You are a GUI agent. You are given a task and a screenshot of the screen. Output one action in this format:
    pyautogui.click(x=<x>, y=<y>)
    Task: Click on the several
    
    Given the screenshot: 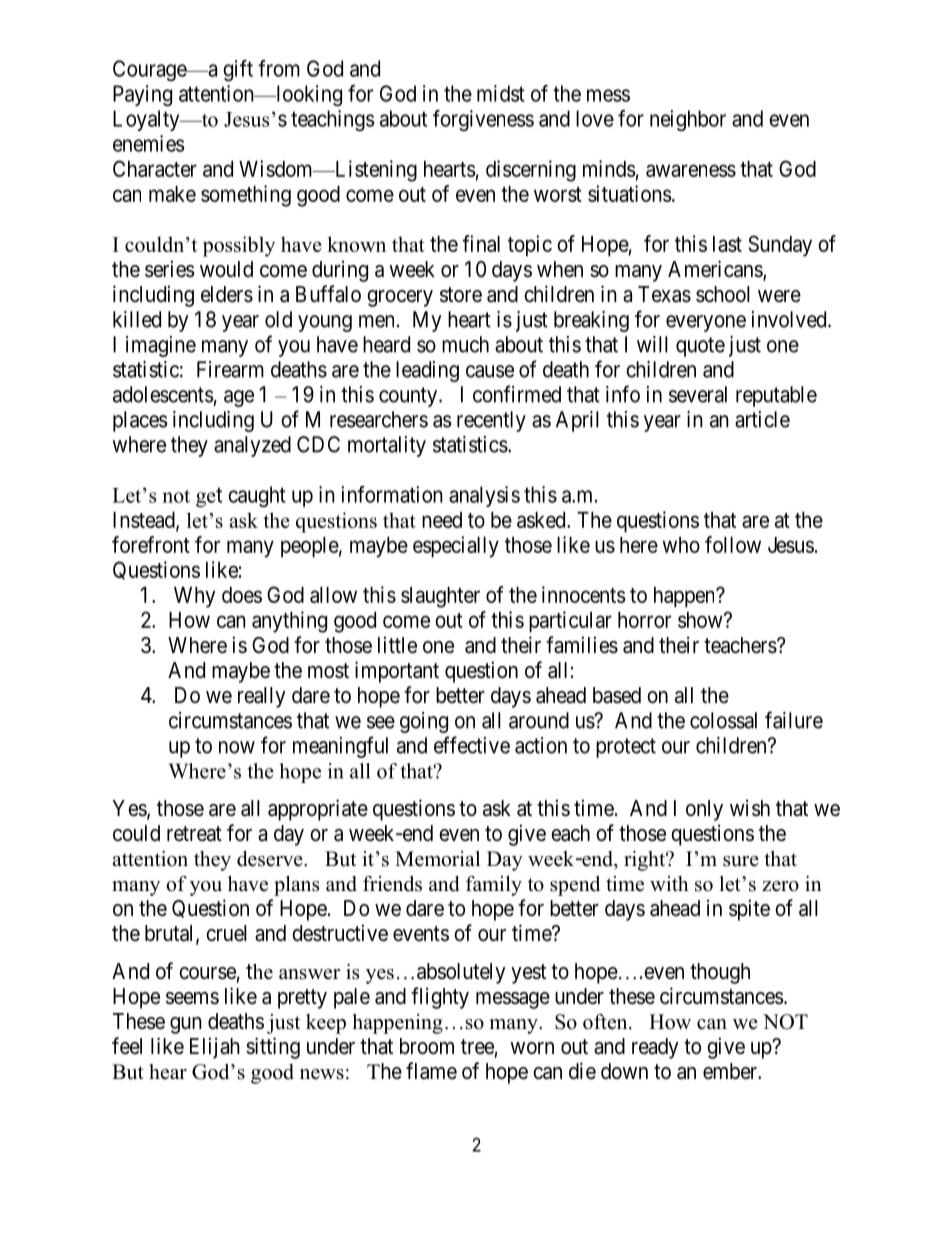 What is the action you would take?
    pyautogui.click(x=698, y=394)
